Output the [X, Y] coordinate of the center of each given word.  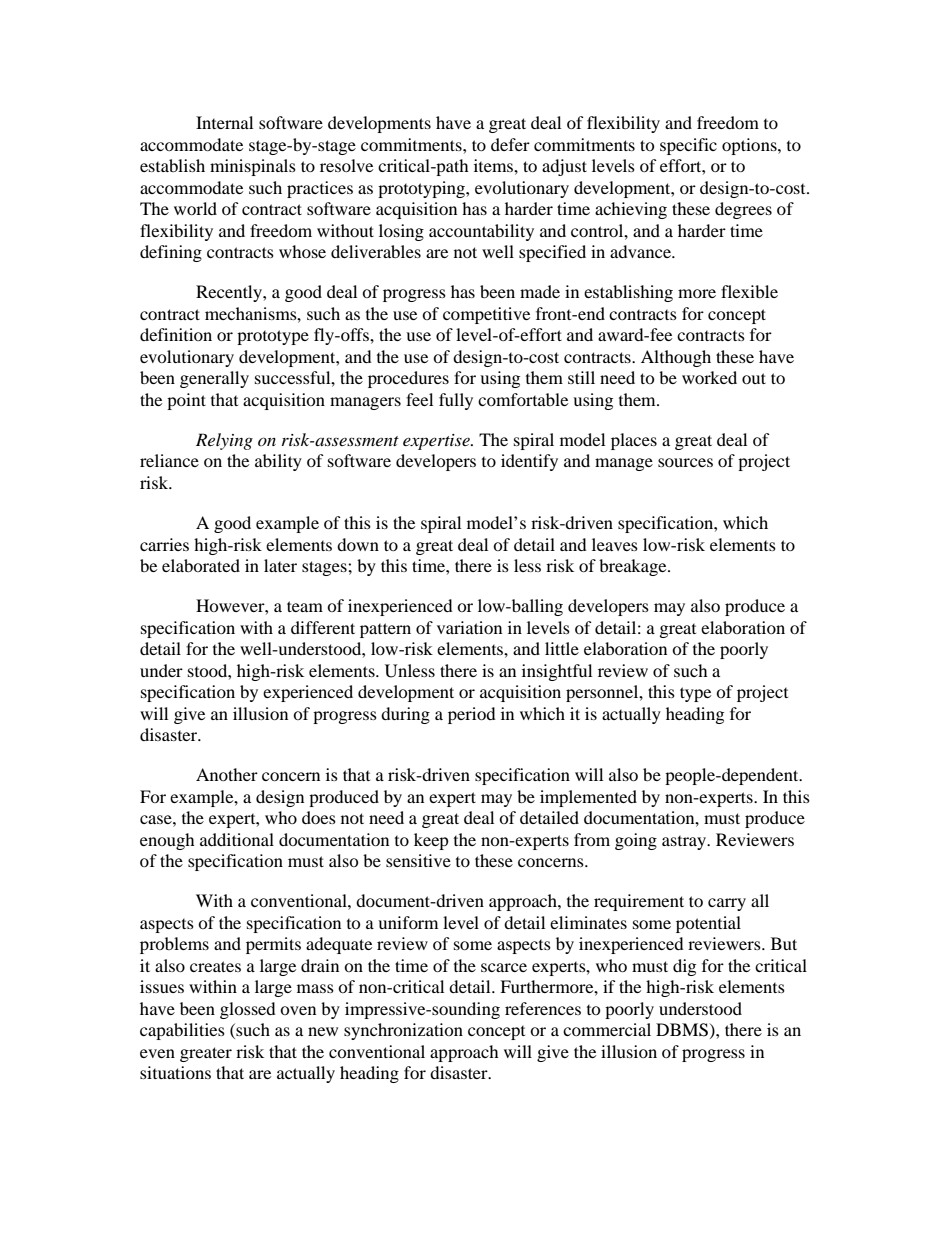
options [750, 146]
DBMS [682, 1030]
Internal [224, 122]
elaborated [201, 565]
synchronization [403, 1031]
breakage [634, 567]
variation [469, 627]
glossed [248, 1010]
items [494, 165]
